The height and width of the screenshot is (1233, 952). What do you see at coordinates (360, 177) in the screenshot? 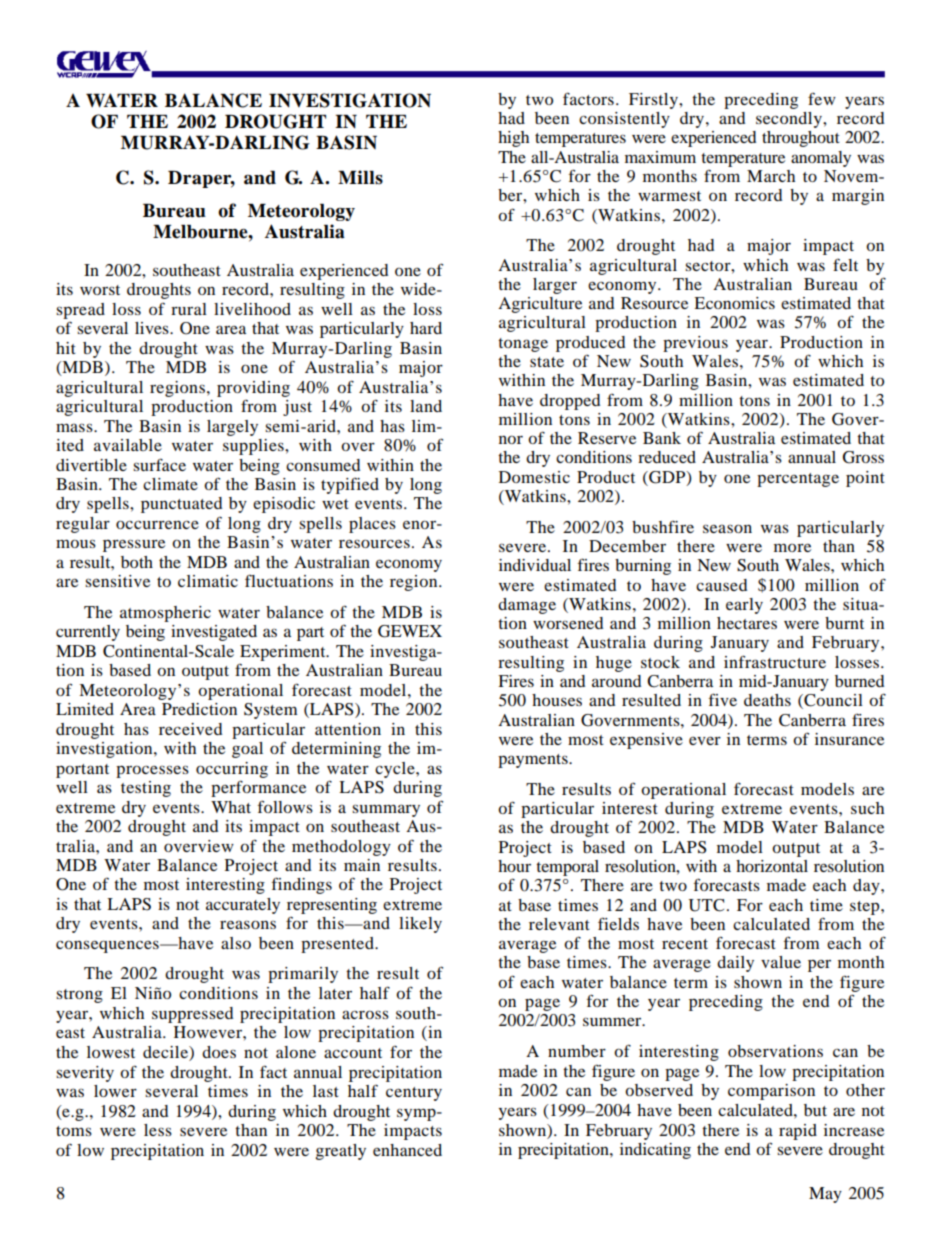
I see `Mills` at bounding box center [360, 177].
